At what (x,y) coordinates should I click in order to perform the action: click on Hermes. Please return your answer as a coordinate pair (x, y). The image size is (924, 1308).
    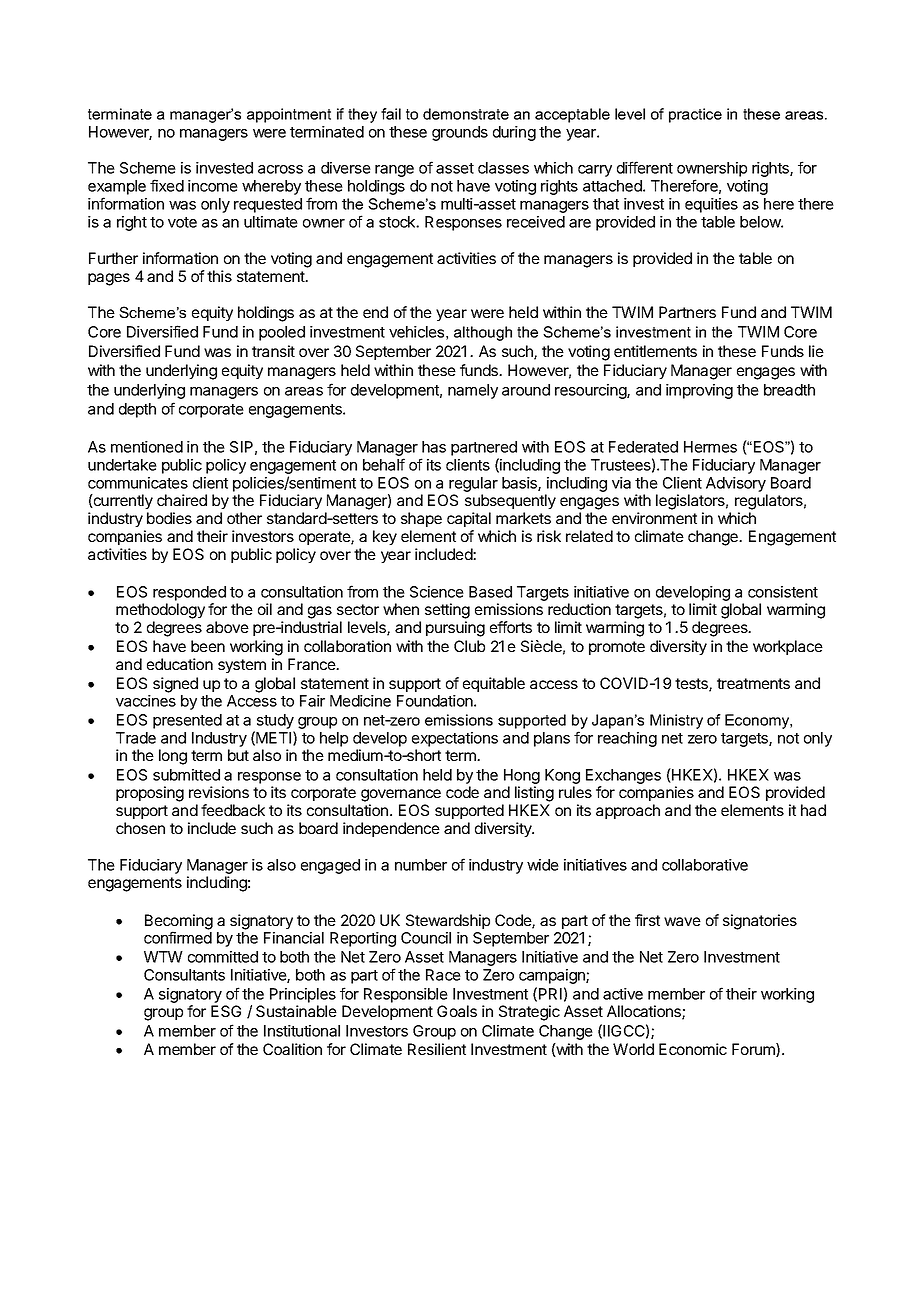
    Looking at the image, I should click on (710, 447).
